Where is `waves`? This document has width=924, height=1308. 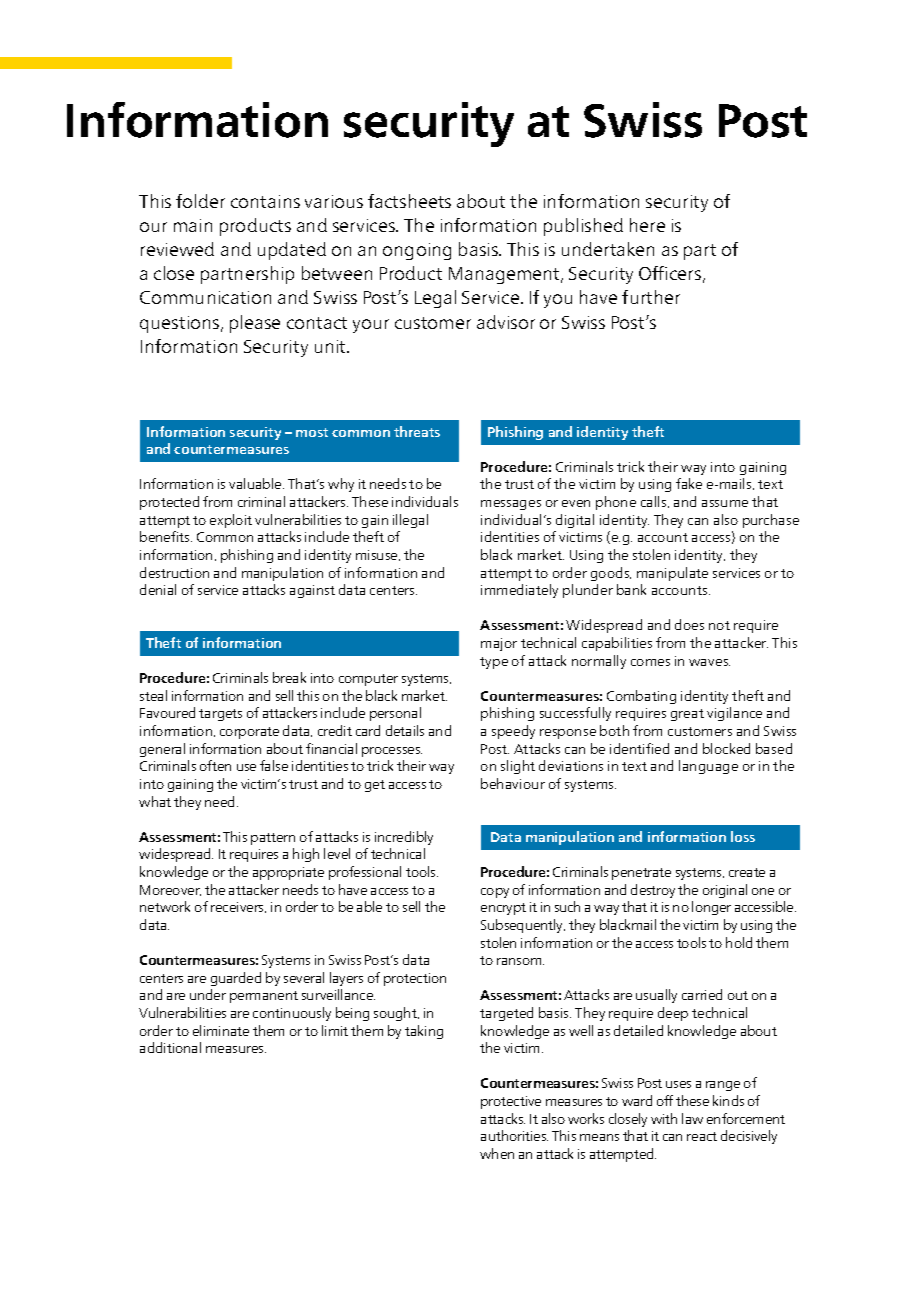
waves is located at coordinates (709, 662).
